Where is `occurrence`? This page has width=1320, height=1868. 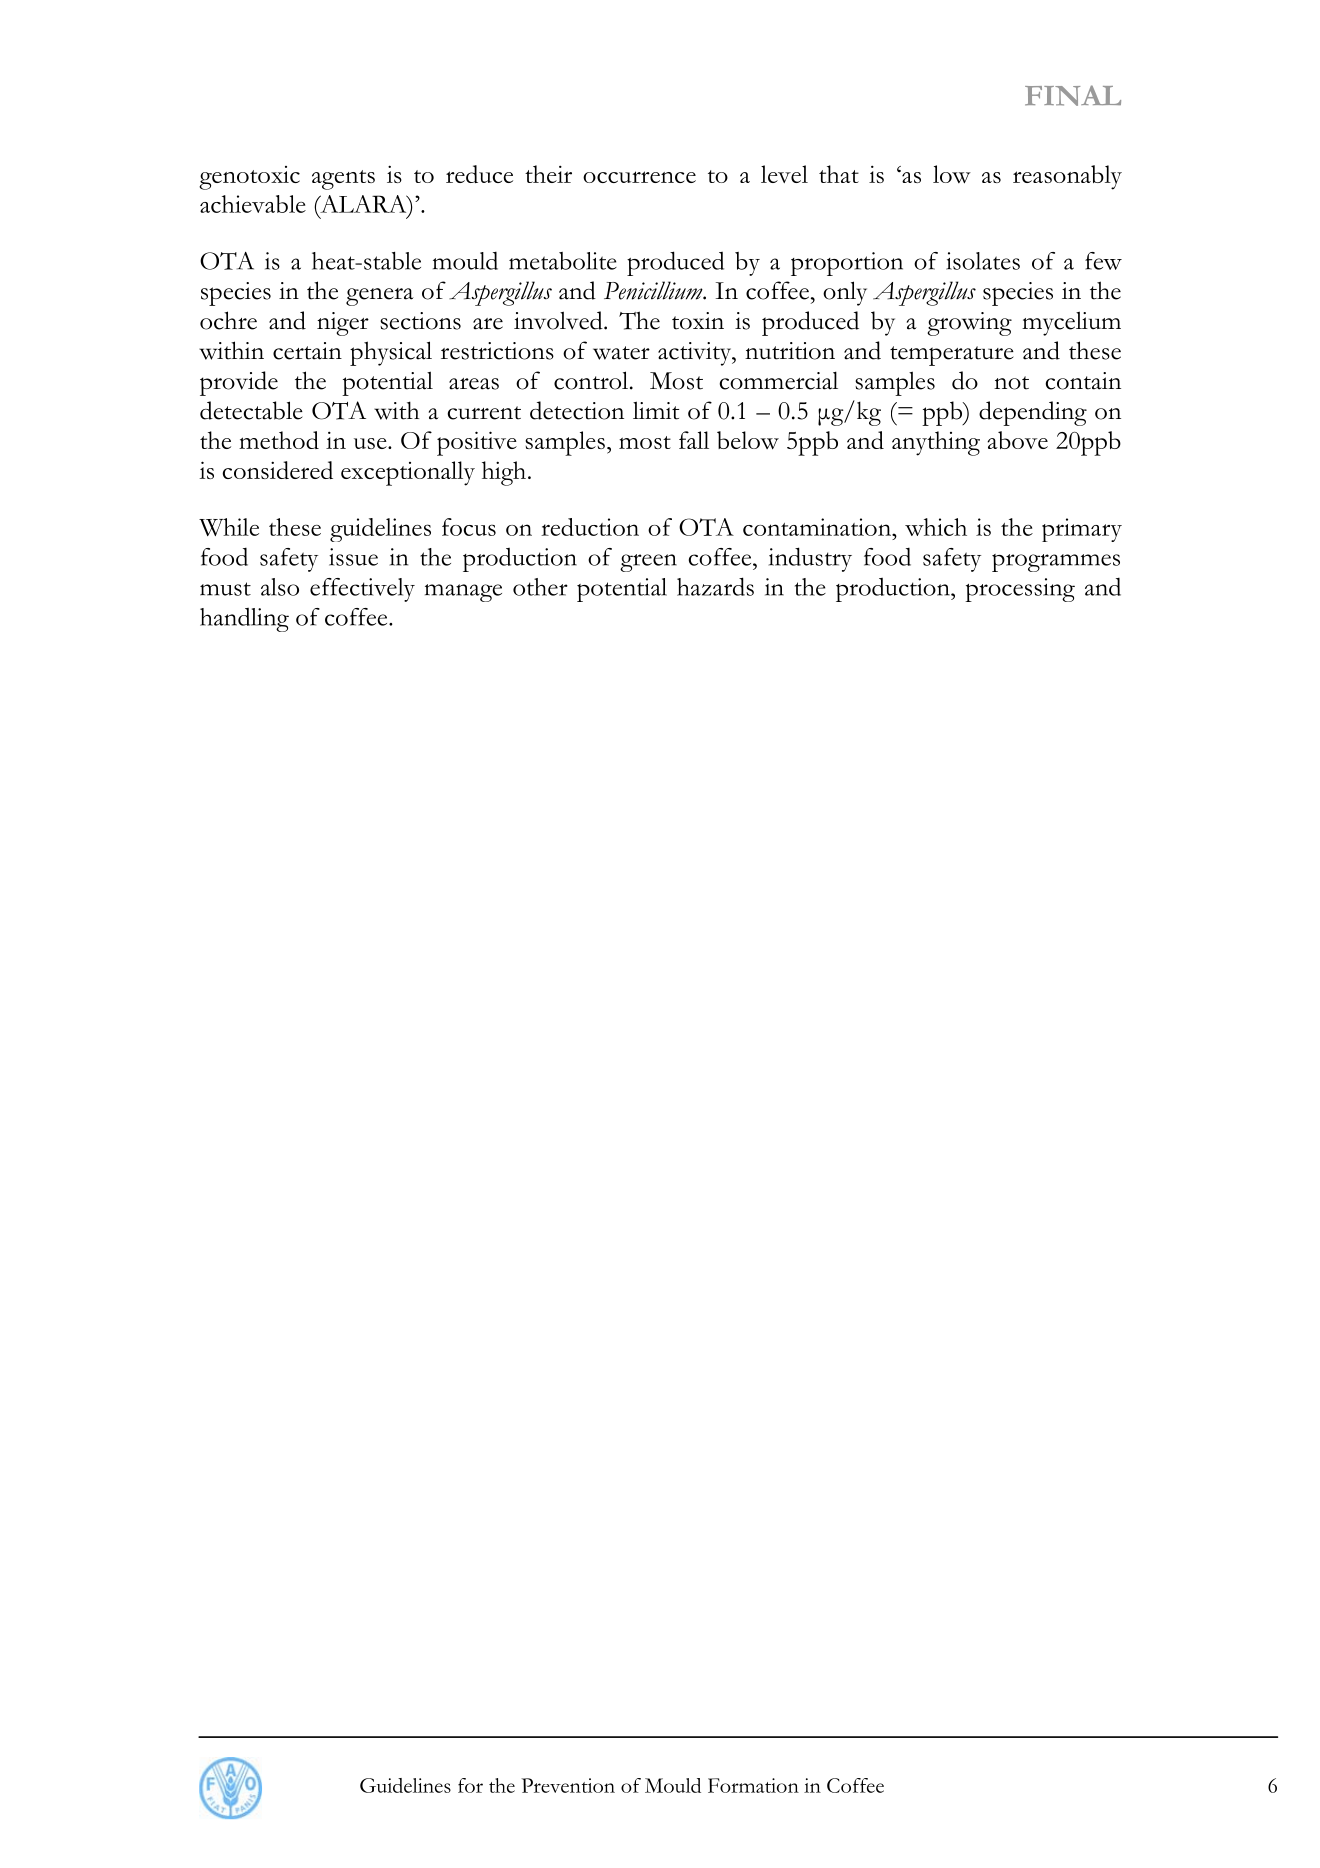 occurrence is located at coordinates (639, 177).
